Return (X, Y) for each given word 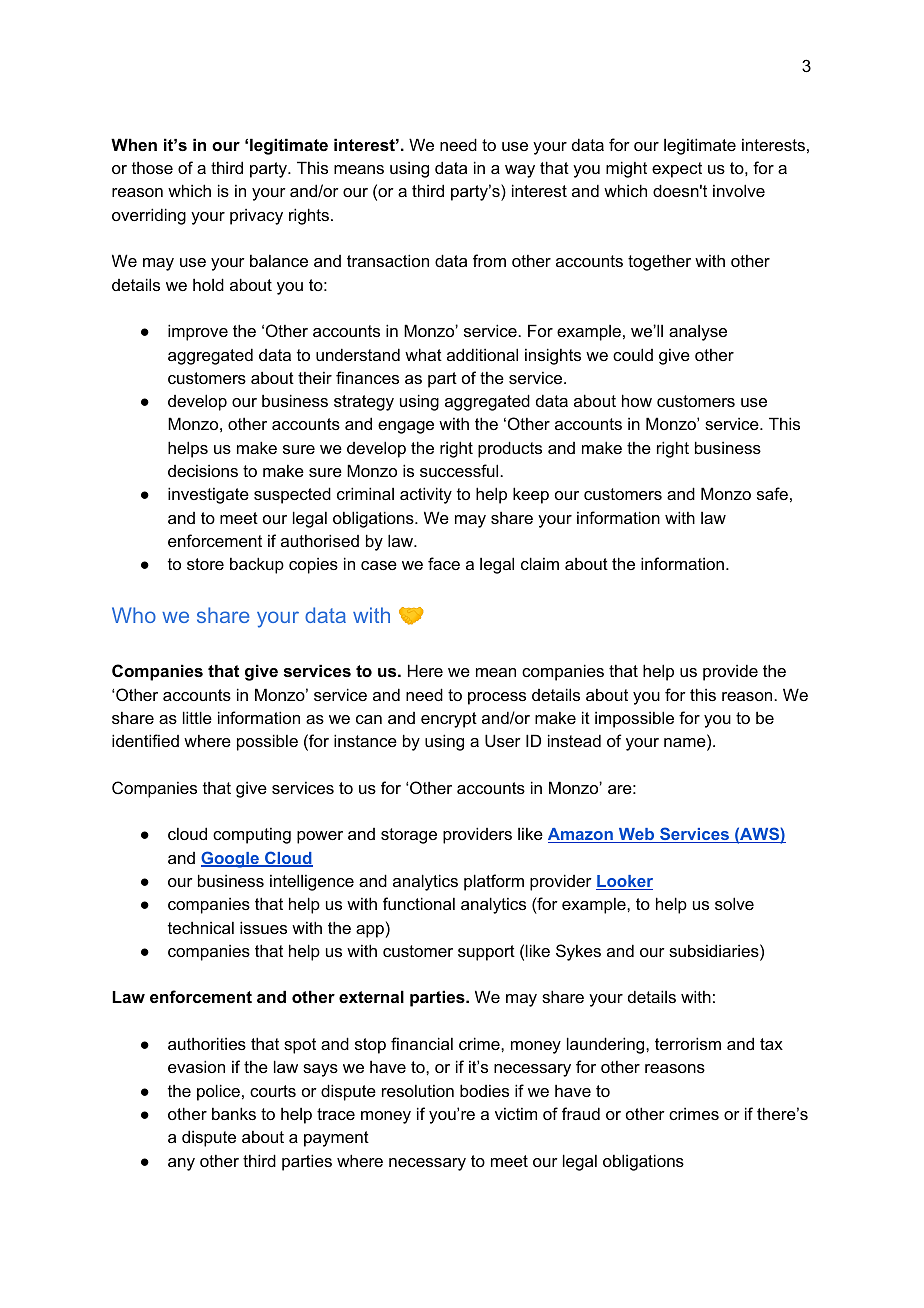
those (152, 167)
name (686, 744)
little (197, 717)
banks (234, 1113)
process (497, 698)
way (520, 171)
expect (677, 170)
